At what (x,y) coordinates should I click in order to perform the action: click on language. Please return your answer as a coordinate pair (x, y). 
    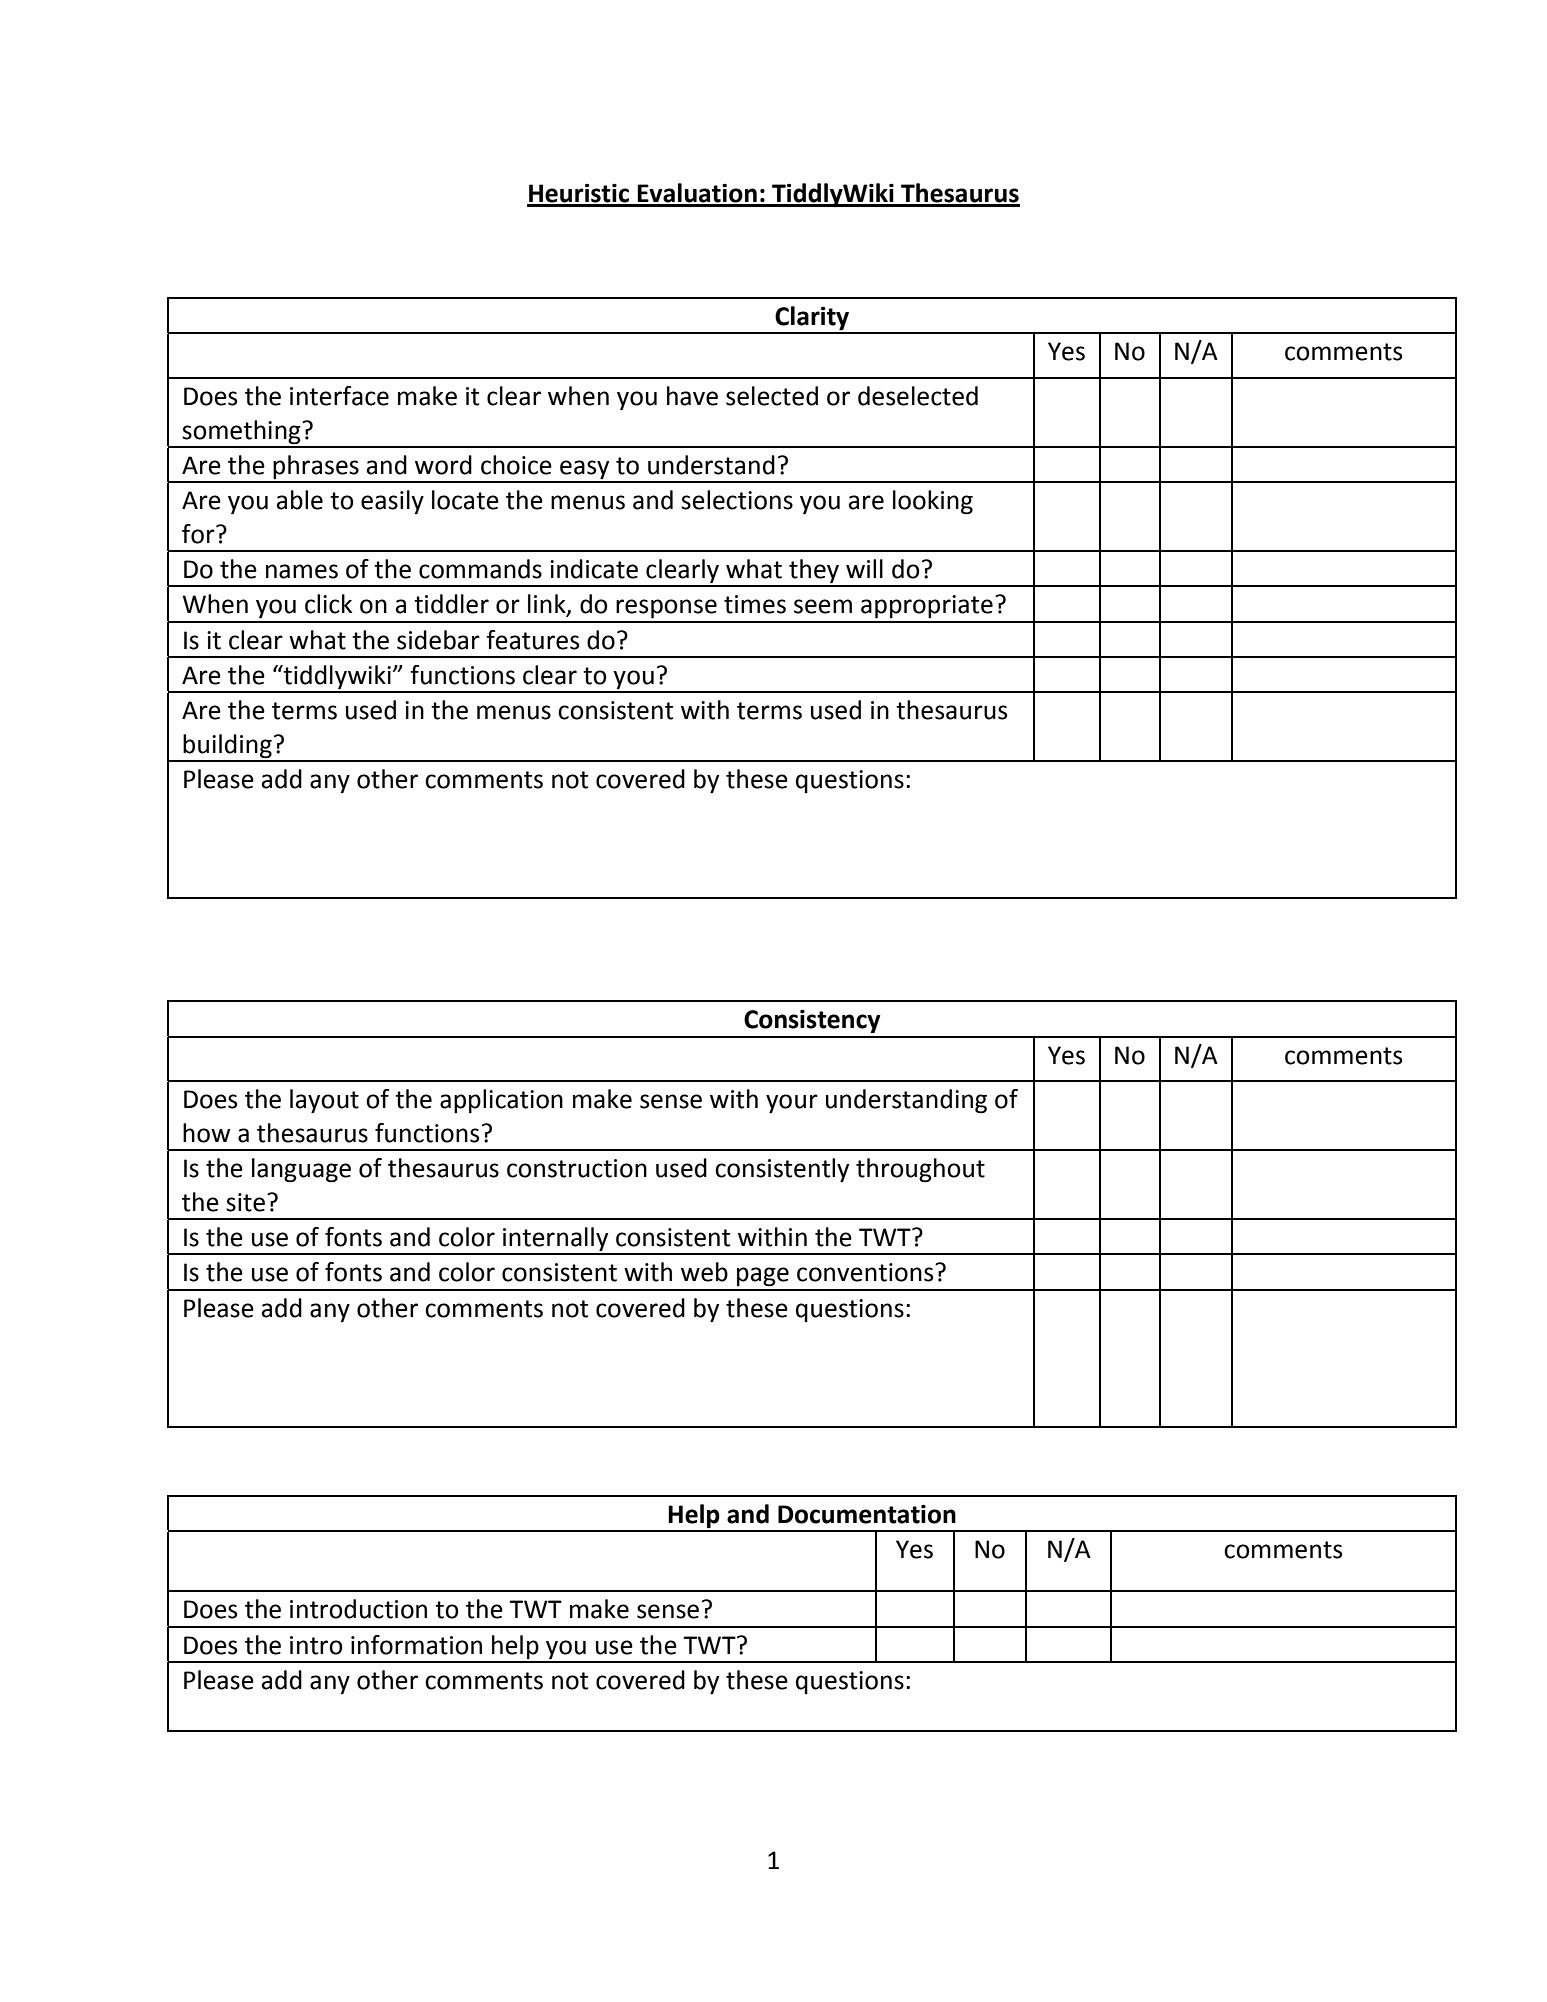
    Looking at the image, I should click on (301, 1170).
